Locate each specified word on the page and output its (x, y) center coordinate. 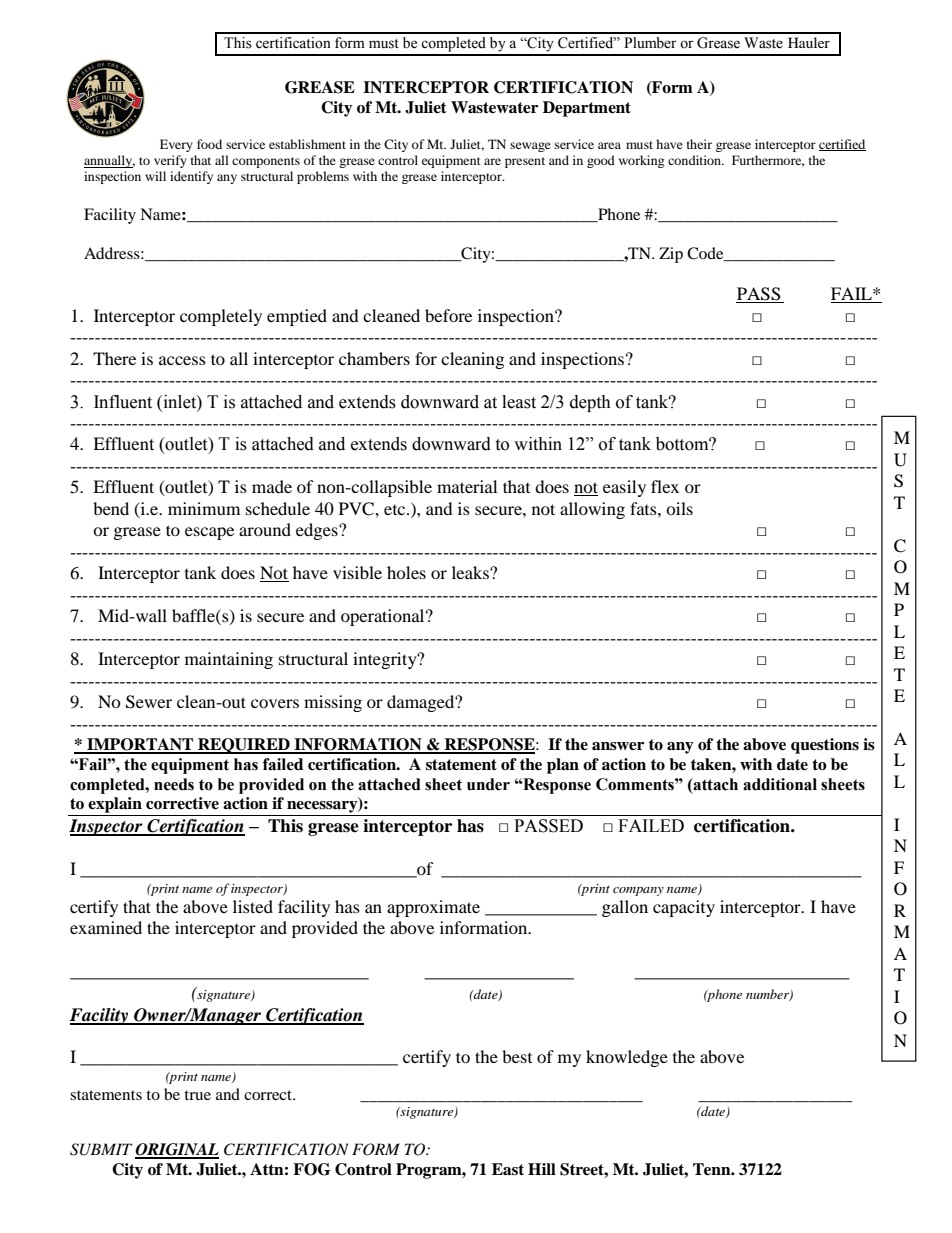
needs (174, 784)
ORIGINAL (177, 1150)
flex (665, 486)
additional (780, 784)
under (488, 784)
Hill (542, 1169)
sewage (530, 147)
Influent (123, 402)
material (467, 486)
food (209, 144)
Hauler (809, 42)
